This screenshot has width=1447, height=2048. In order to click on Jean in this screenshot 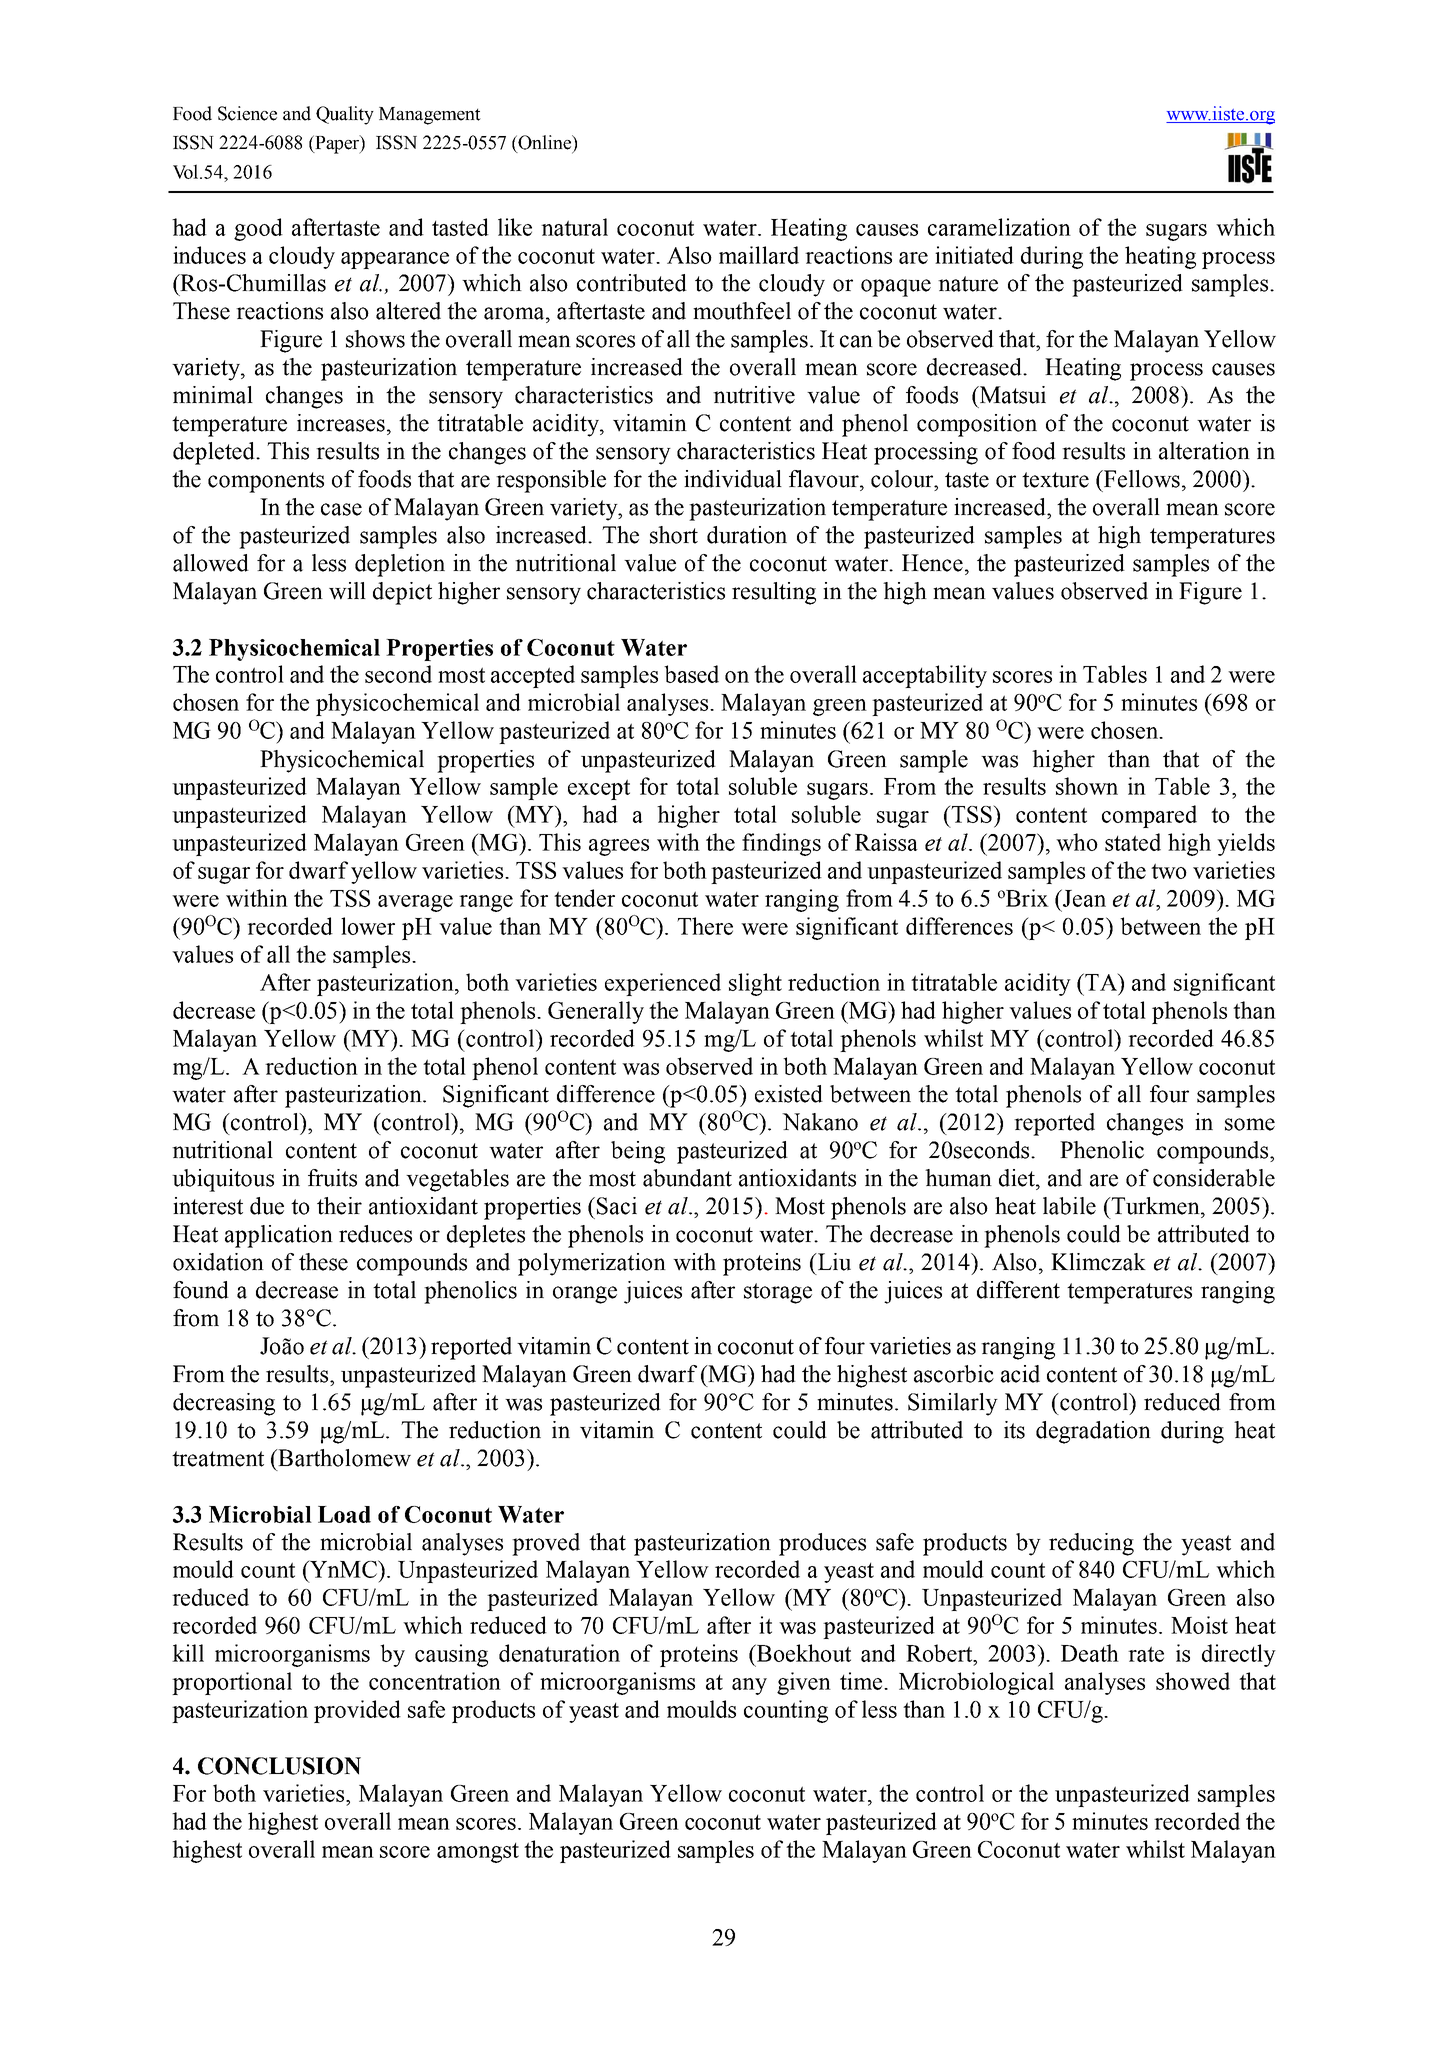, I will do `click(1083, 898)`.
